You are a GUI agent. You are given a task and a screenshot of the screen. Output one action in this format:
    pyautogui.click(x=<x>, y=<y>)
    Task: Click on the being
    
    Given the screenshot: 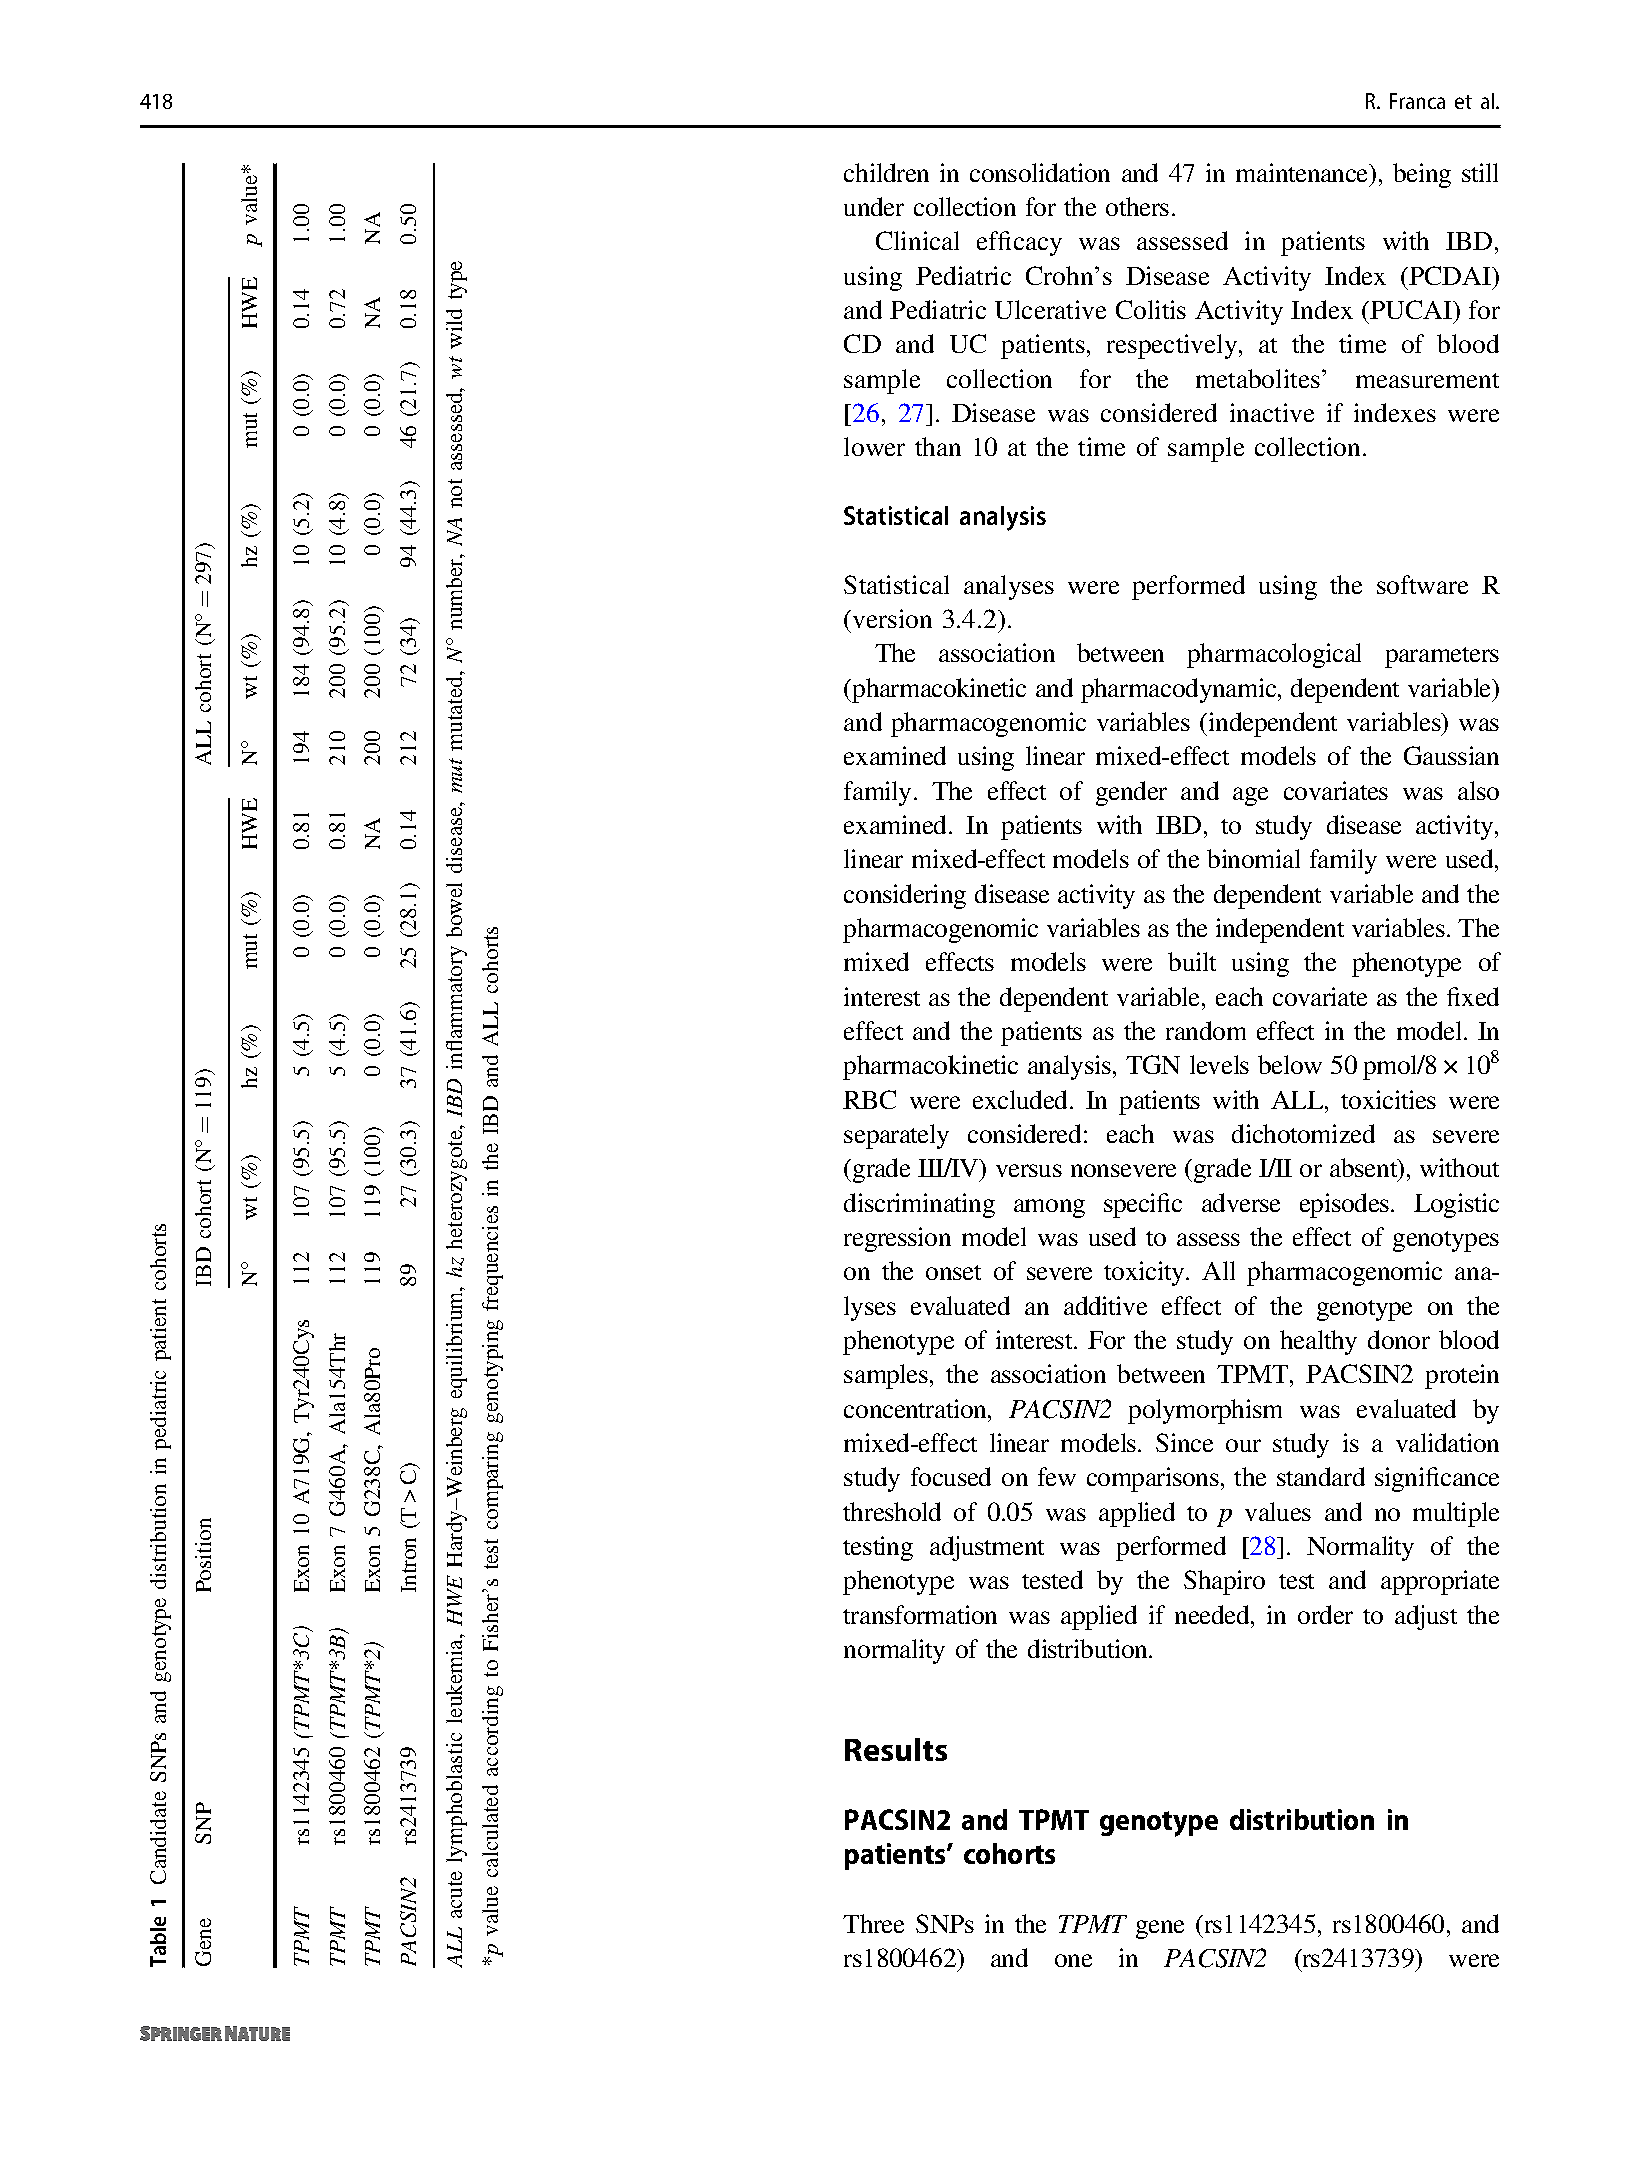 What is the action you would take?
    pyautogui.click(x=1422, y=175)
